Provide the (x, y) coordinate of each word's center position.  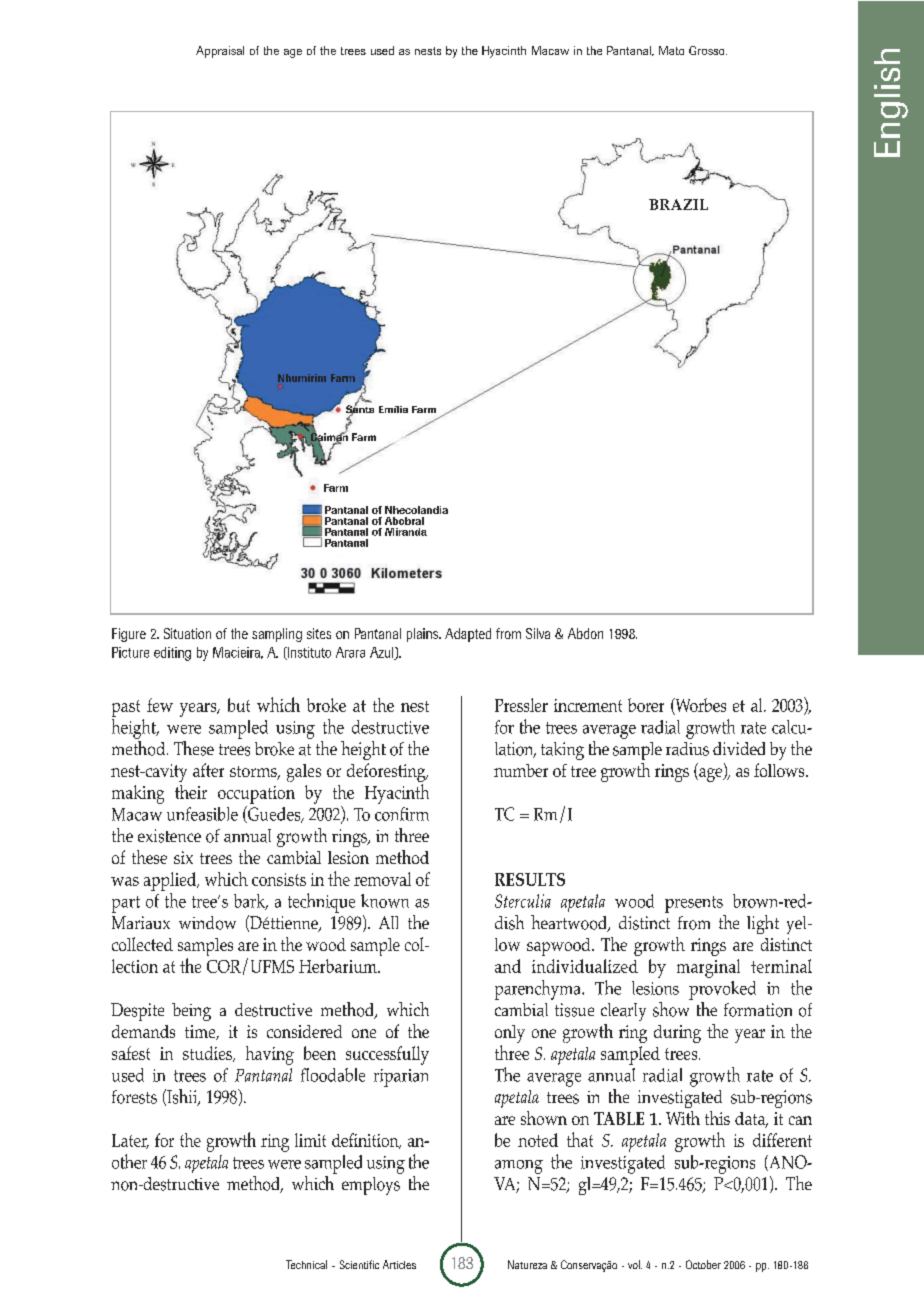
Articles (399, 1264)
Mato (671, 50)
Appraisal (220, 52)
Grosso (708, 50)
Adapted (468, 635)
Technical (306, 1264)
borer (646, 705)
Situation (187, 633)
